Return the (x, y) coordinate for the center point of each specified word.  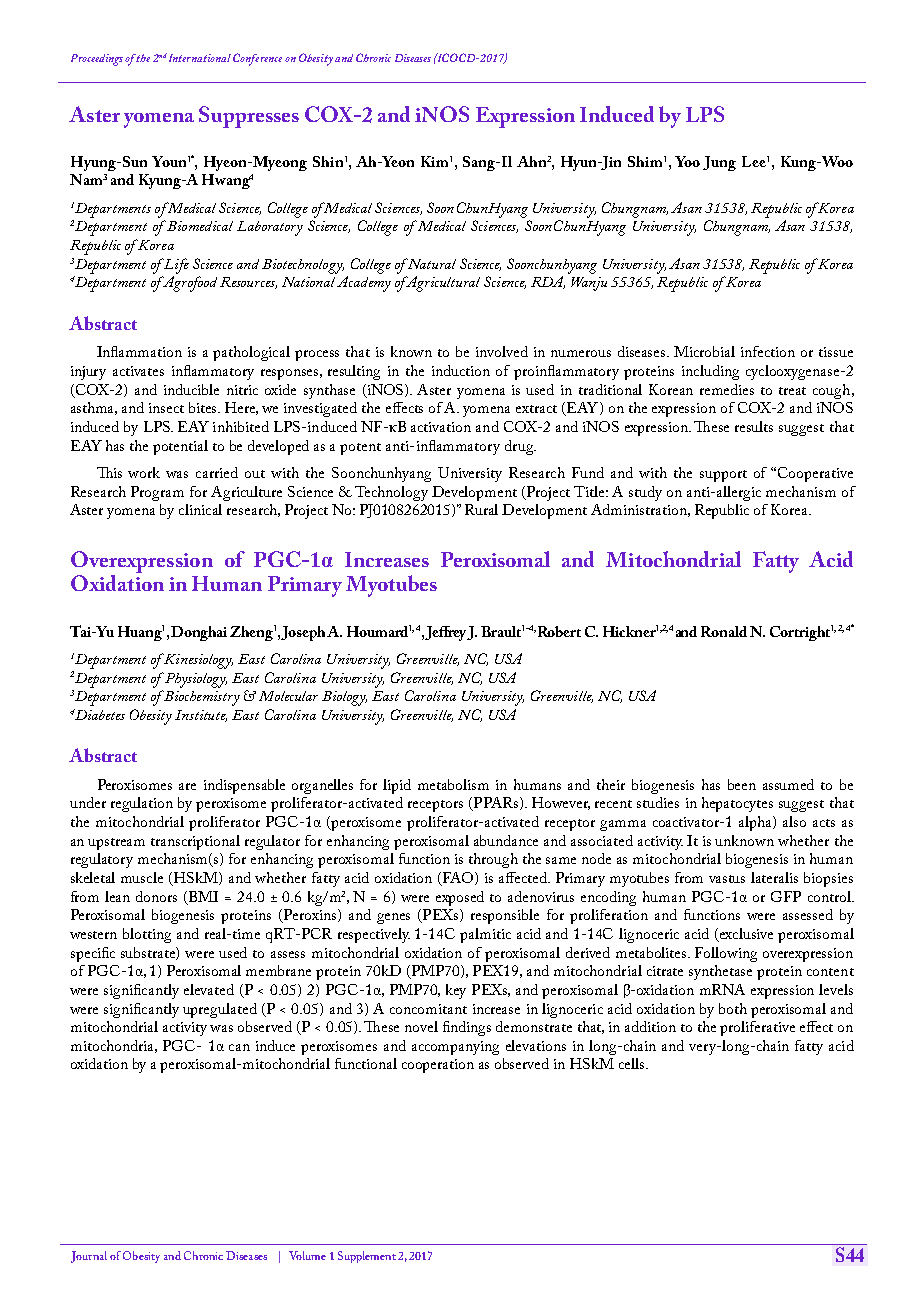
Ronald (724, 631)
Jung (719, 163)
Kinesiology (198, 661)
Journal (89, 1257)
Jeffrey (446, 633)
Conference (257, 59)
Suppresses (249, 117)
